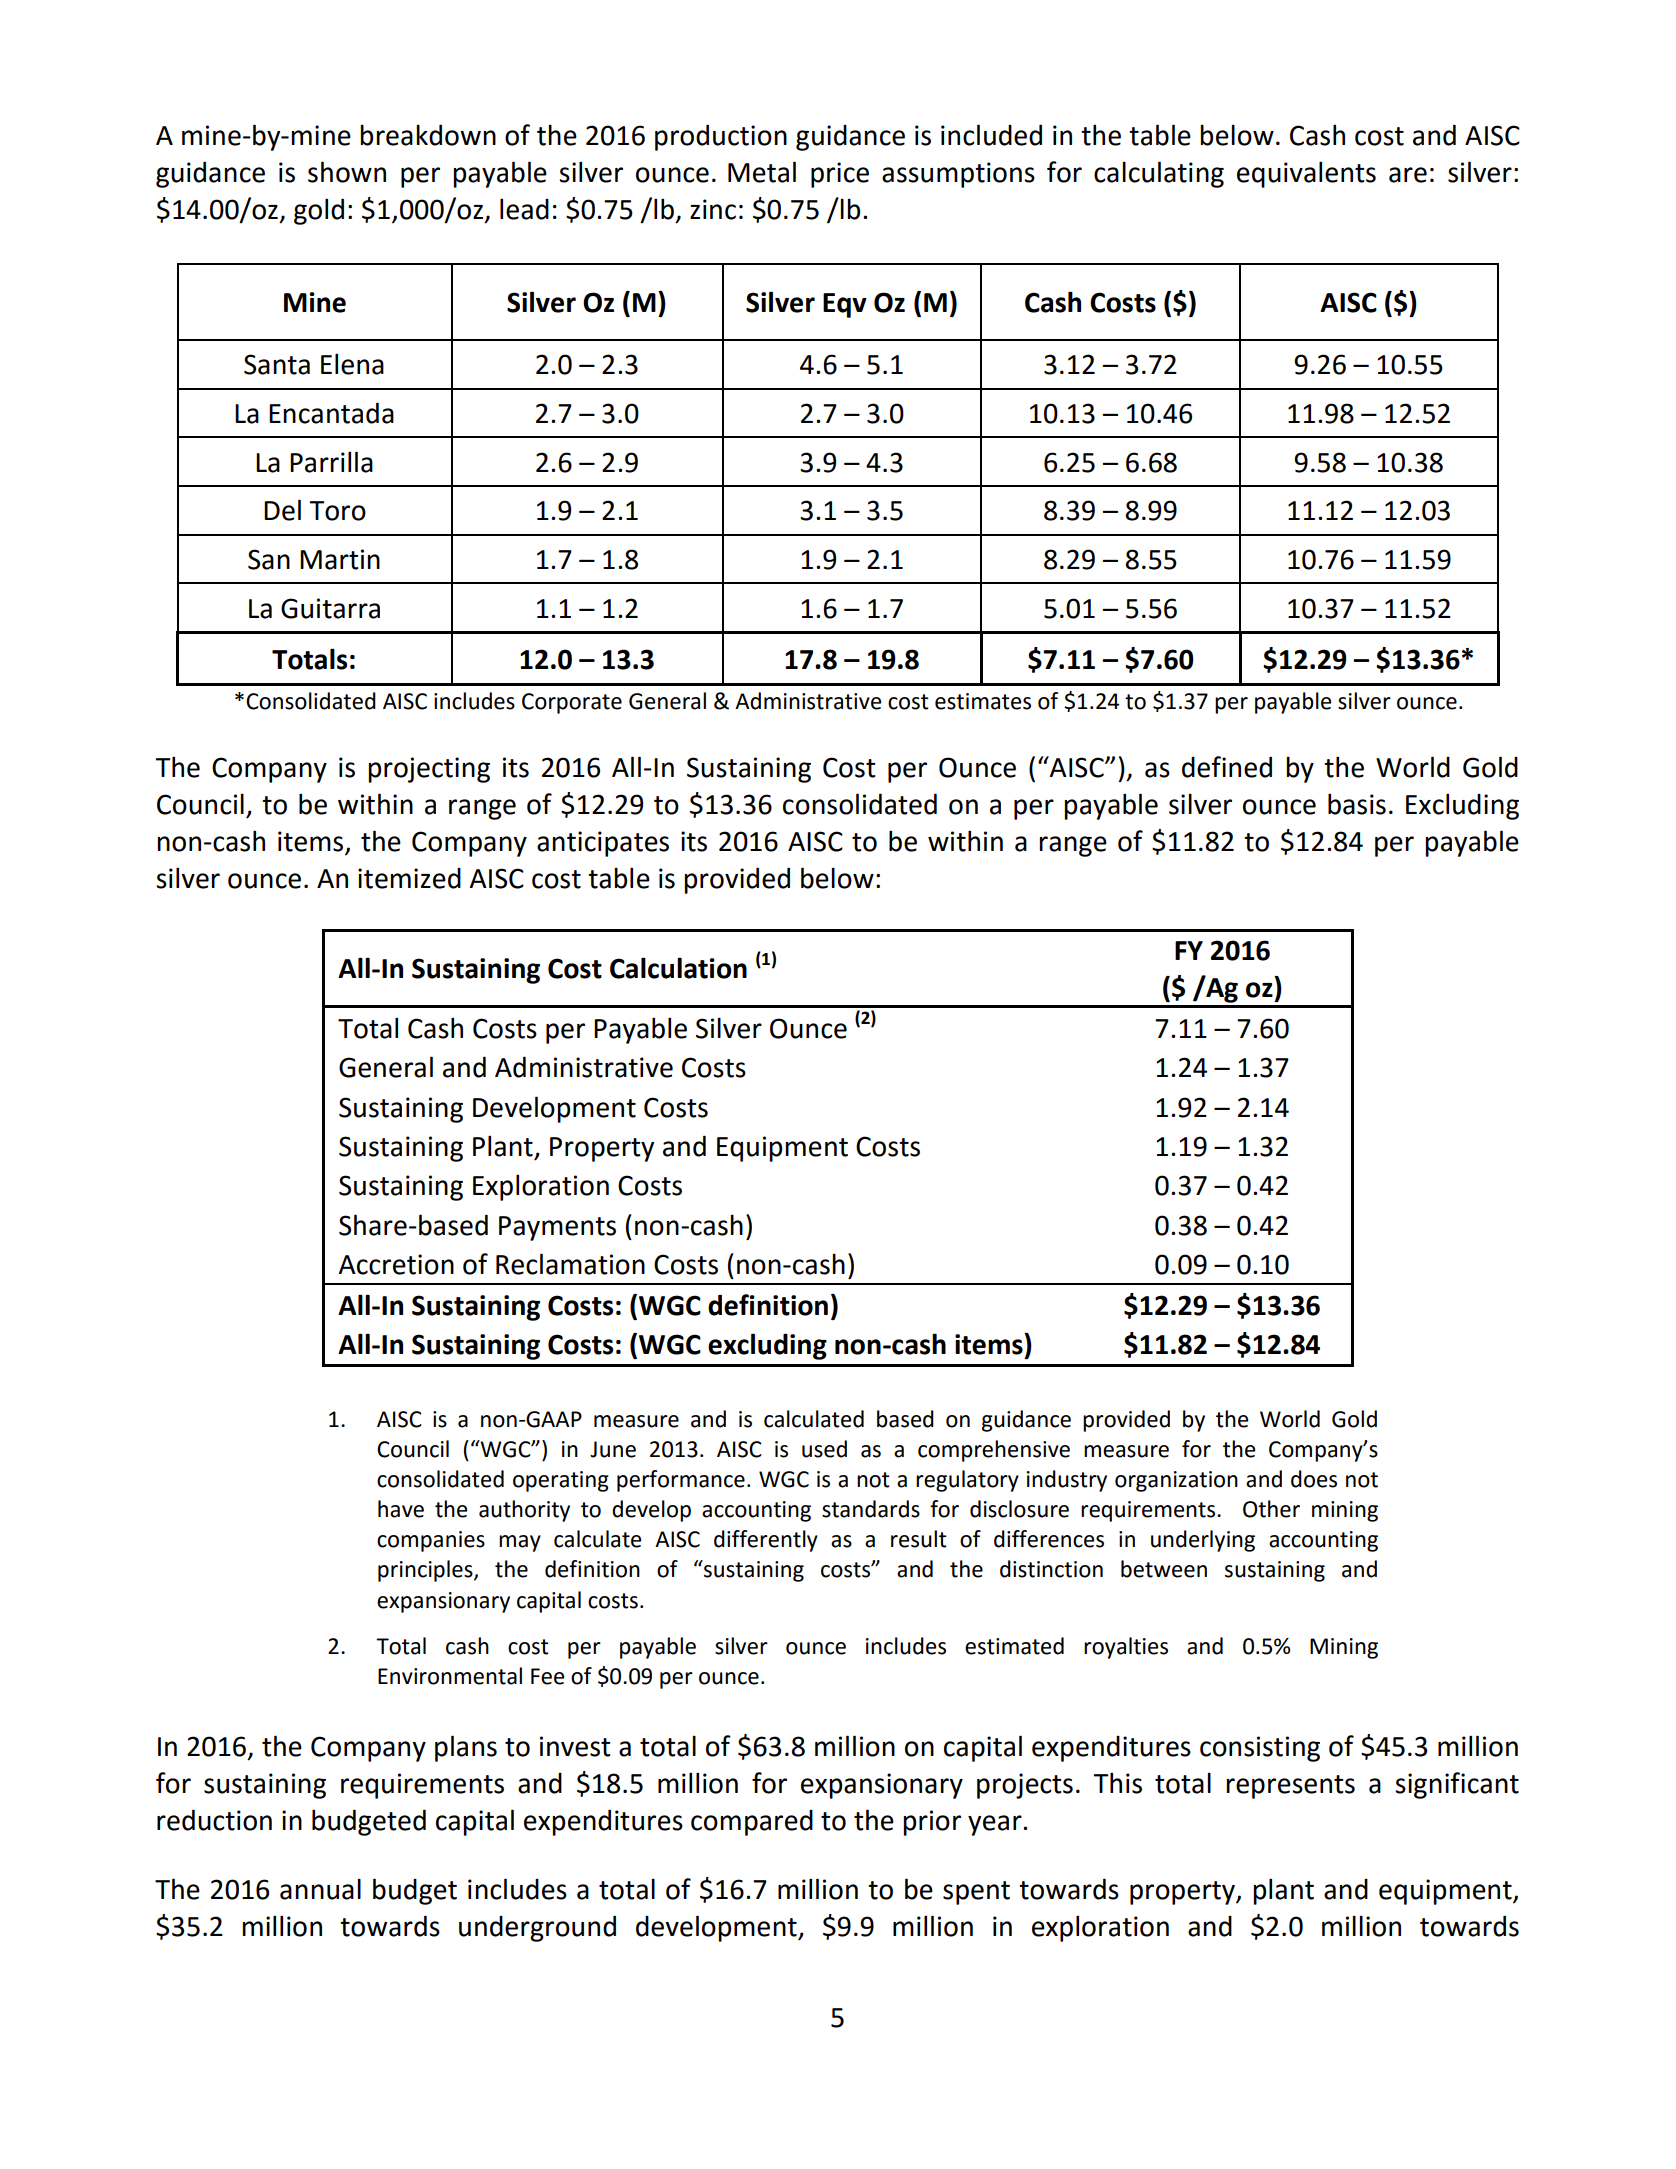 Image resolution: width=1676 pixels, height=2169 pixels. What do you see at coordinates (320, 1889) in the screenshot?
I see `annual` at bounding box center [320, 1889].
